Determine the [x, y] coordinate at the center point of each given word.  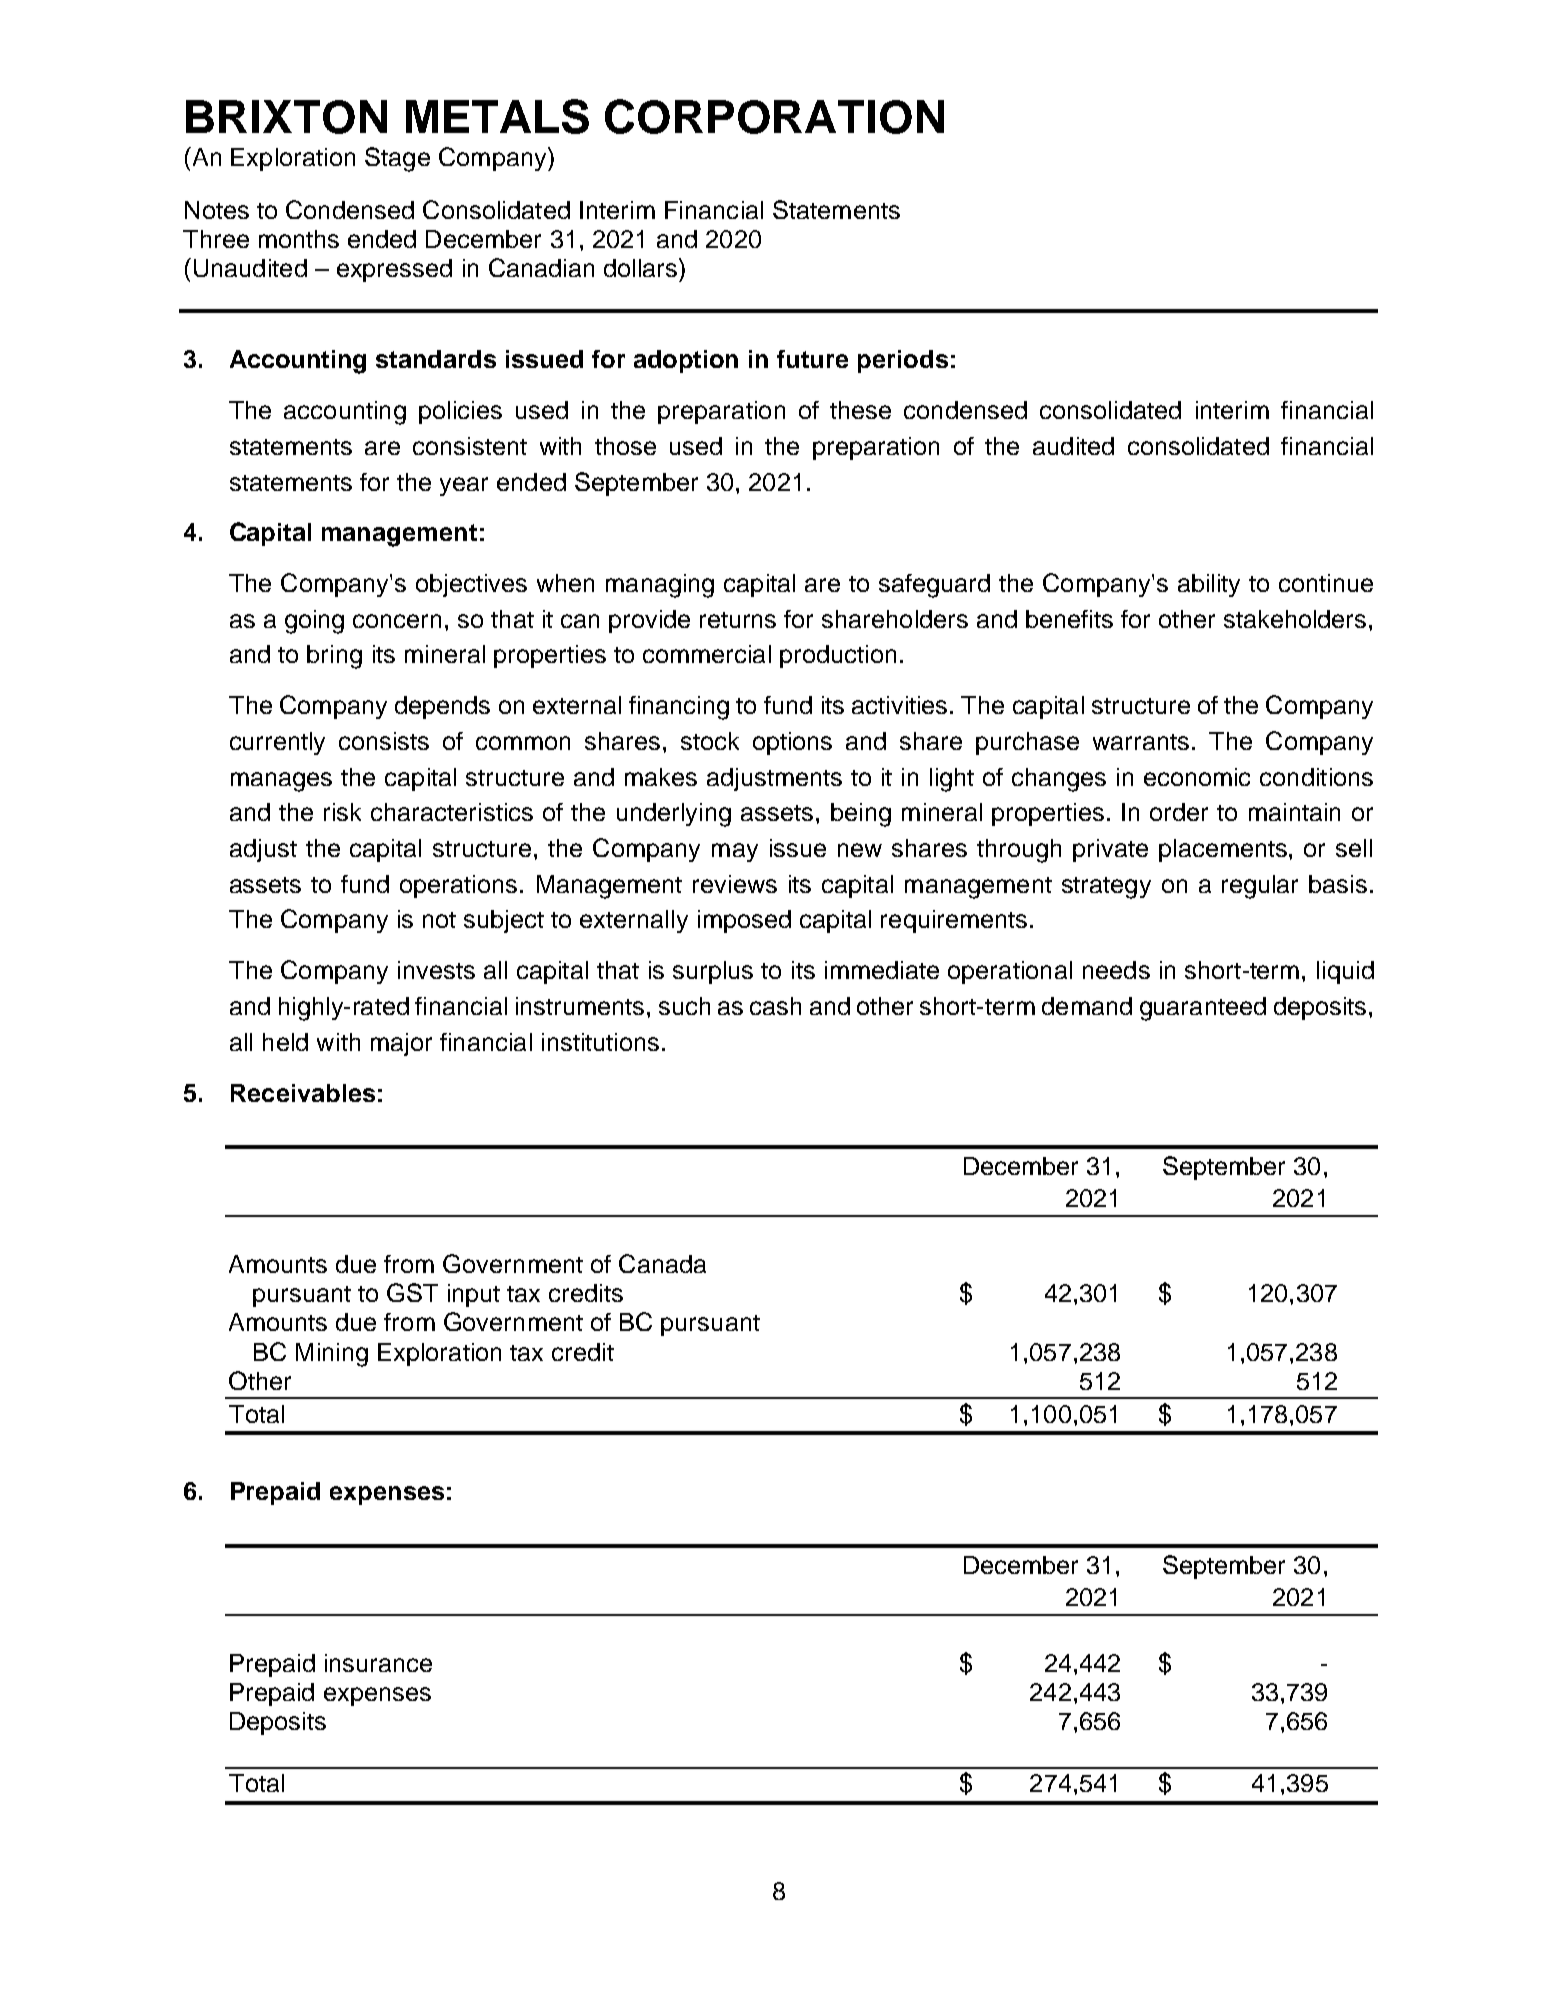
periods [903, 361]
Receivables [303, 1093]
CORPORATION [774, 116]
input [474, 1295]
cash [775, 1006]
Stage [397, 159]
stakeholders [1295, 619]
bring [334, 657]
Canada [662, 1263]
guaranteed [1203, 1009]
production [838, 656]
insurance [378, 1663]
